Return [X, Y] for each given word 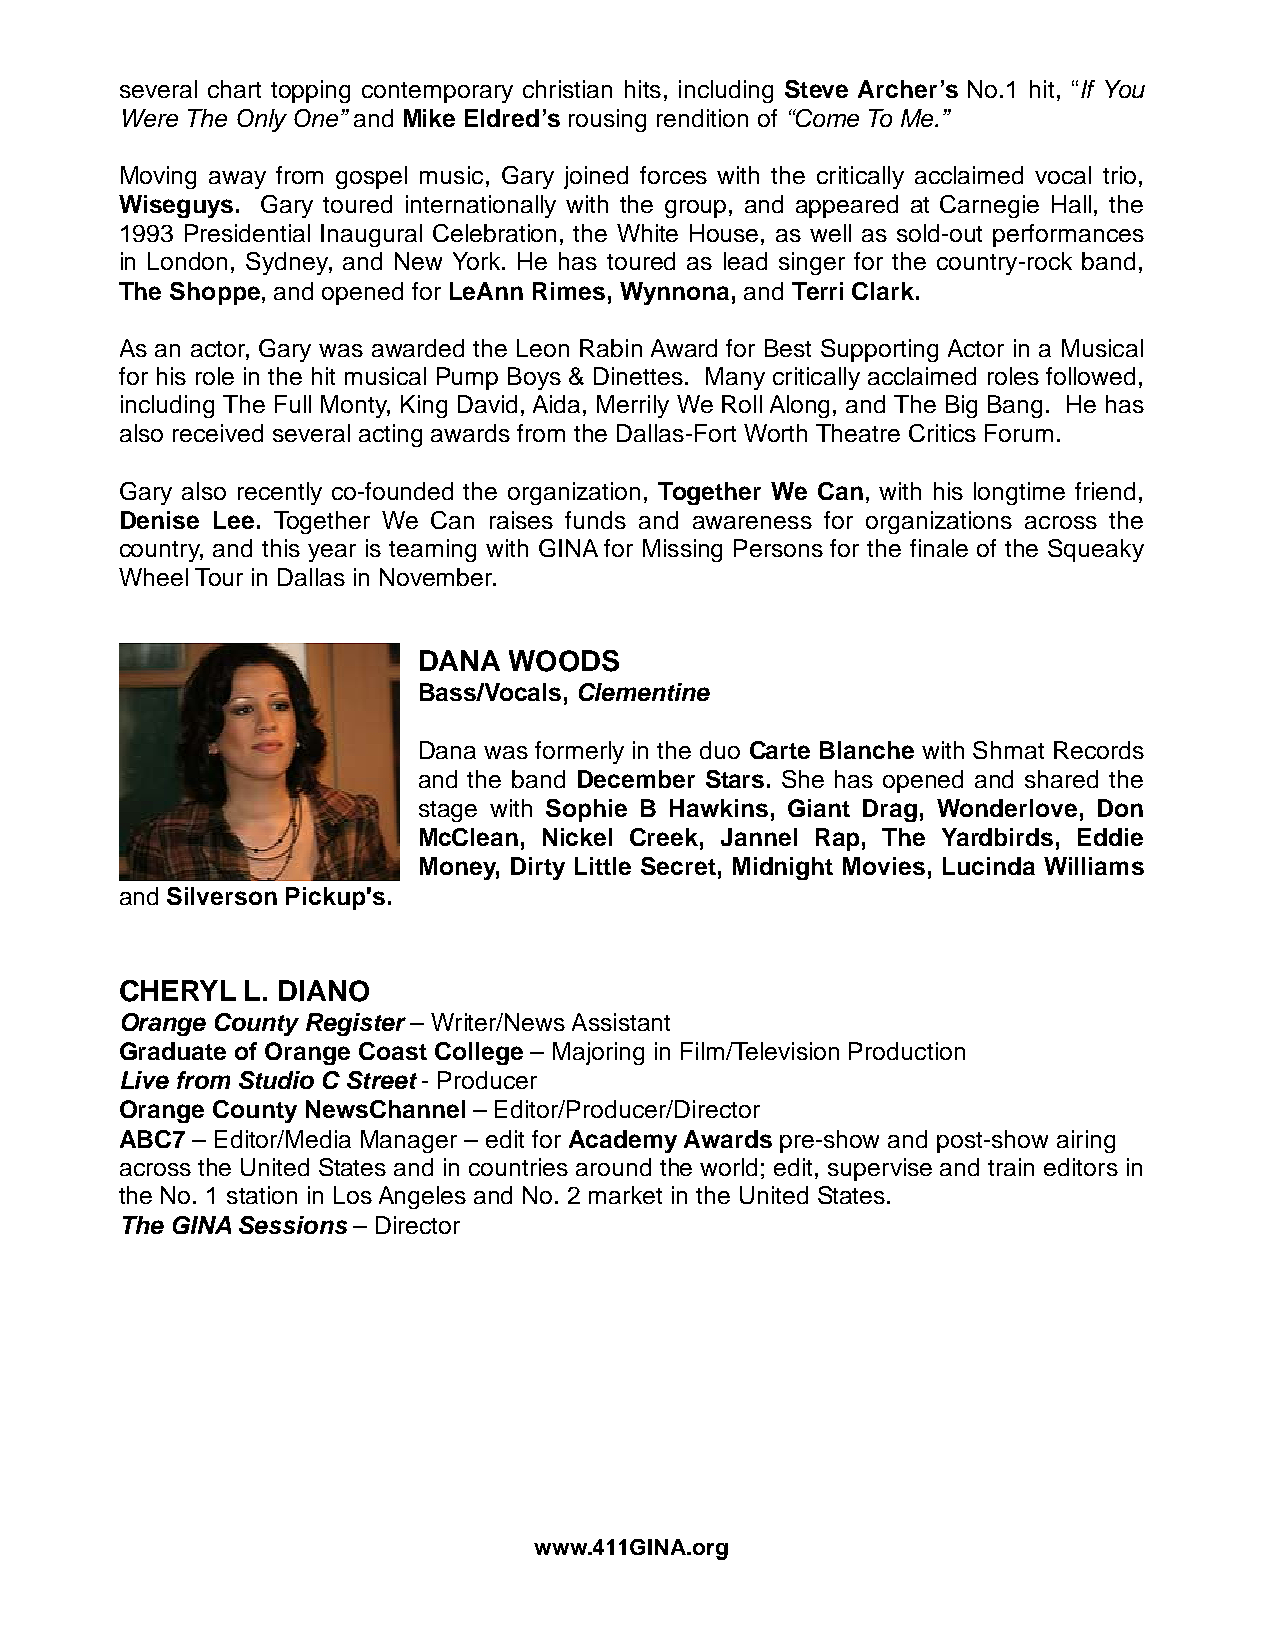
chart [234, 89]
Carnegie [989, 206]
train [1011, 1167]
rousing [607, 120]
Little [603, 866]
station [262, 1195]
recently [280, 493]
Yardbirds [997, 837]
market [625, 1195]
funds [595, 520]
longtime [1019, 493]
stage [448, 811]
